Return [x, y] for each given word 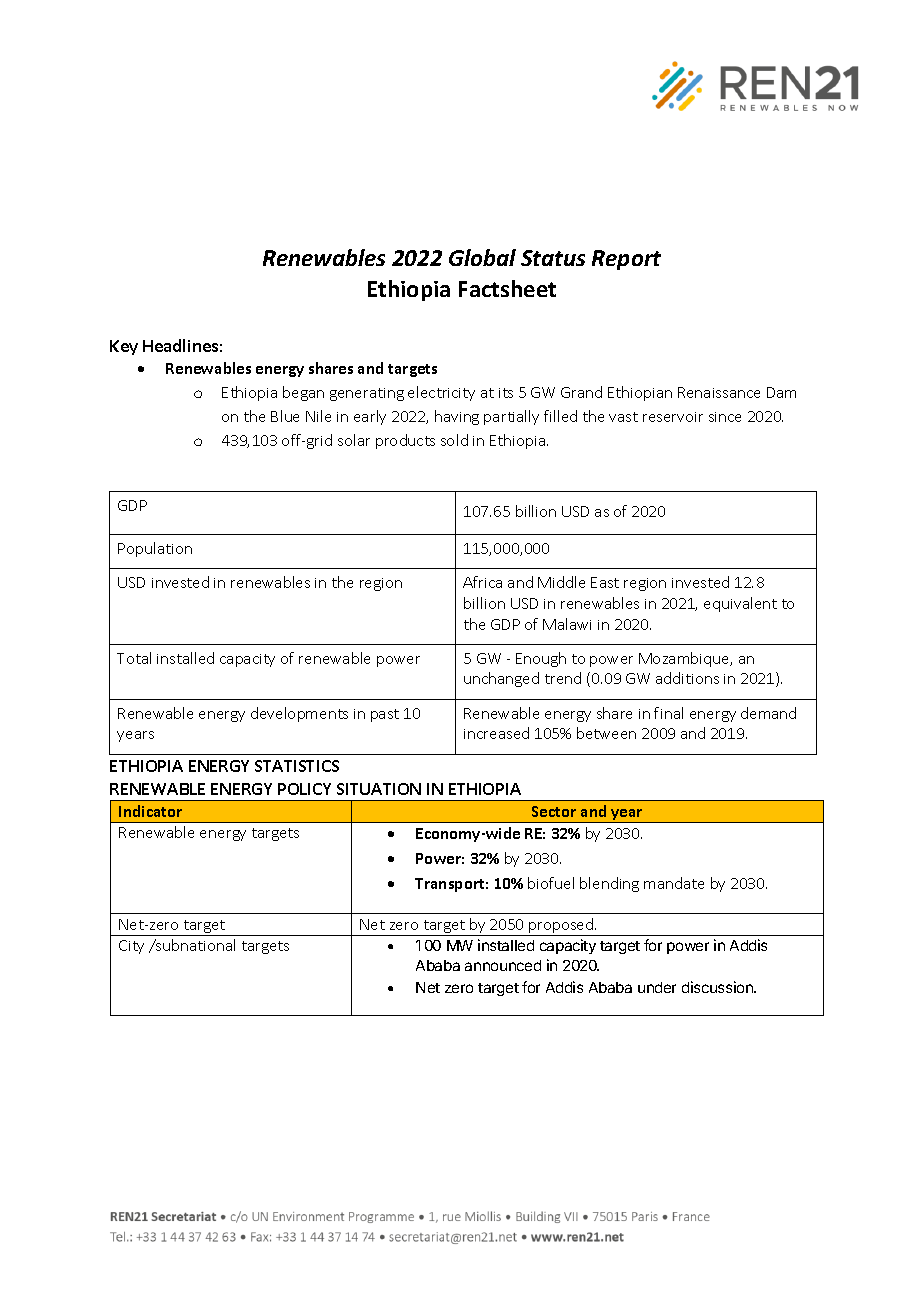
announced [503, 965]
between [606, 733]
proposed [561, 927]
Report [626, 260]
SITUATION [379, 789]
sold [454, 440]
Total [134, 658]
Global [482, 257]
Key [124, 347]
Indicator [150, 811]
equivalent [740, 604]
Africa [482, 582]
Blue [285, 416]
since [725, 417]
